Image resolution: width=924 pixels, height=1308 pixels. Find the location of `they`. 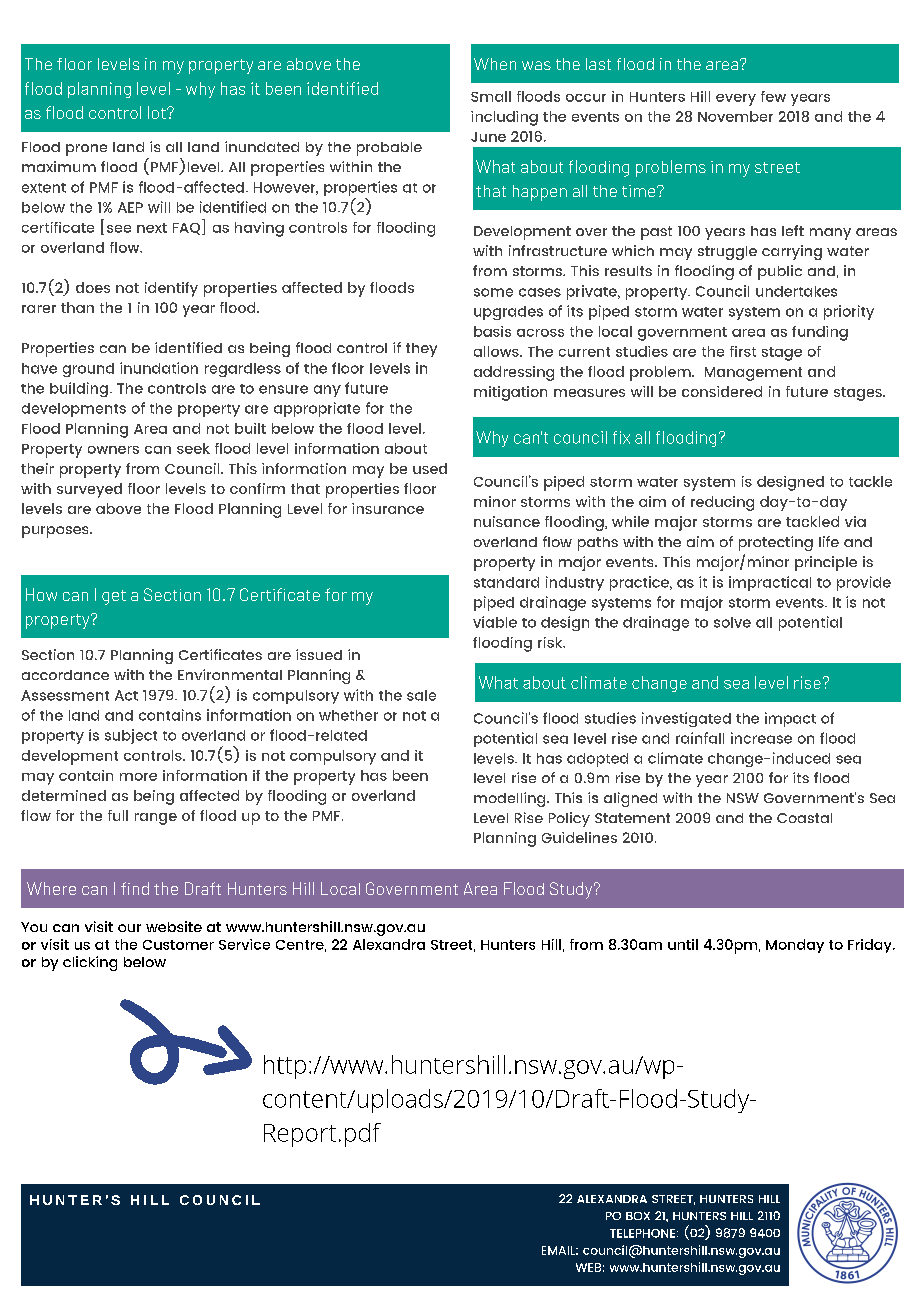

they is located at coordinates (421, 350).
